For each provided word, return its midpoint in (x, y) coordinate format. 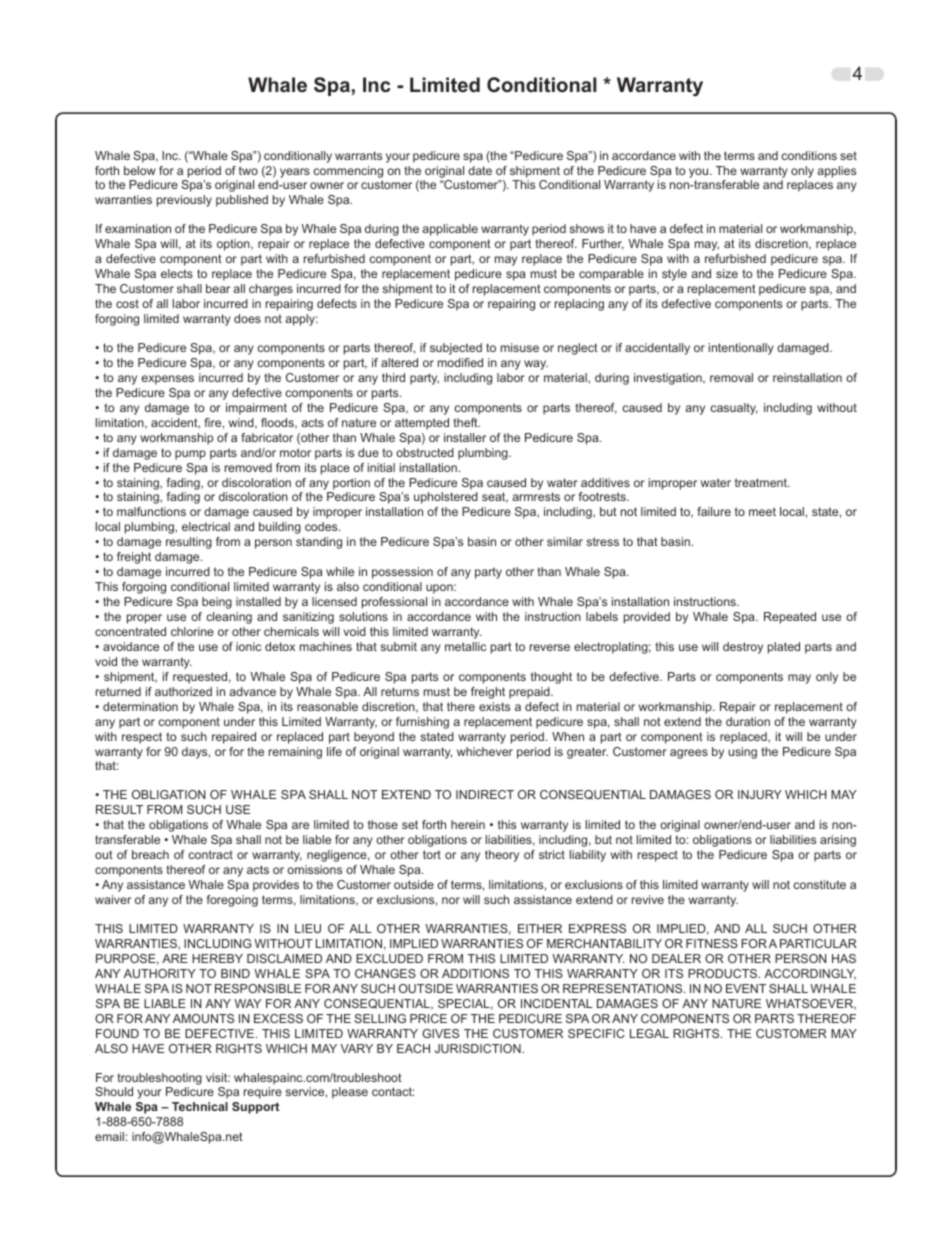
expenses (167, 380)
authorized (183, 691)
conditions (809, 155)
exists (494, 706)
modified (460, 362)
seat (495, 497)
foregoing (232, 901)
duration (748, 721)
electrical (206, 526)
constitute (819, 884)
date (480, 170)
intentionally (741, 349)
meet (762, 511)
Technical (200, 1106)
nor (451, 900)
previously (184, 201)
